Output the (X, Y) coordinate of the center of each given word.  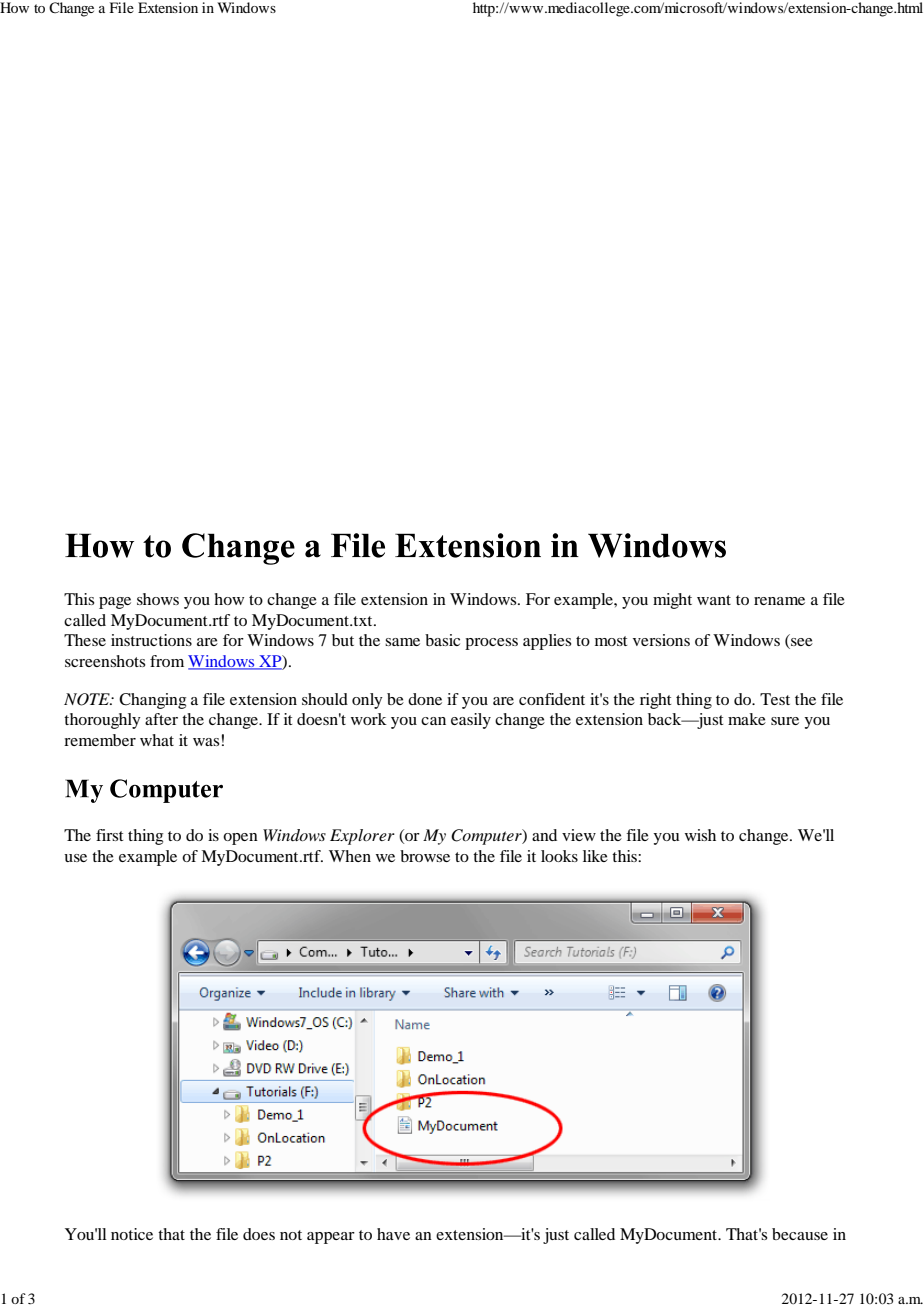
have (393, 1234)
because (800, 1234)
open (240, 839)
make (747, 719)
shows (158, 599)
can (433, 721)
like (595, 856)
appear (331, 1238)
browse (425, 856)
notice (132, 1234)
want (714, 600)
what (157, 740)
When (350, 856)
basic (442, 640)
